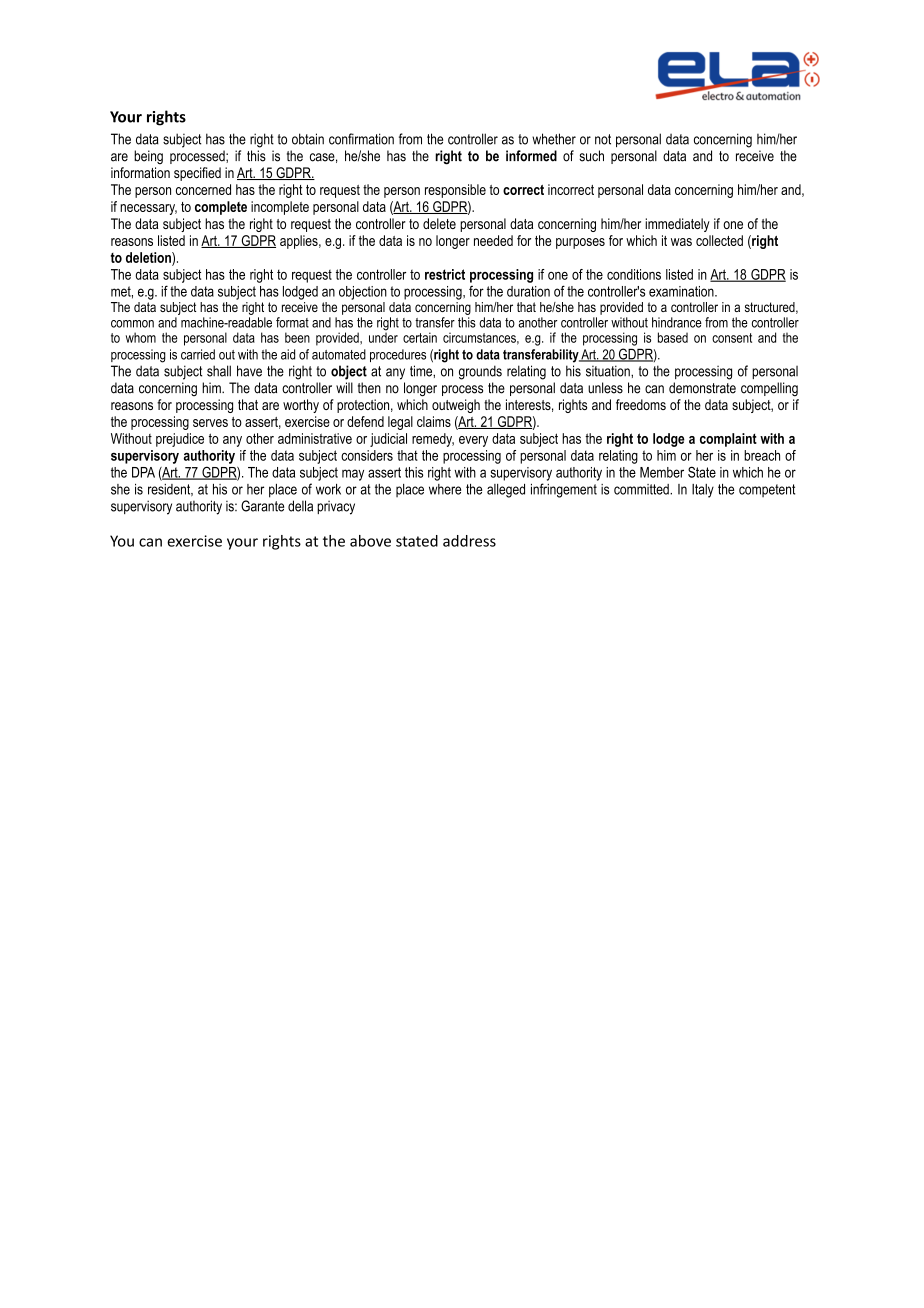 The height and width of the screenshot is (1308, 924). What do you see at coordinates (480, 372) in the screenshot?
I see `grounds` at bounding box center [480, 372].
